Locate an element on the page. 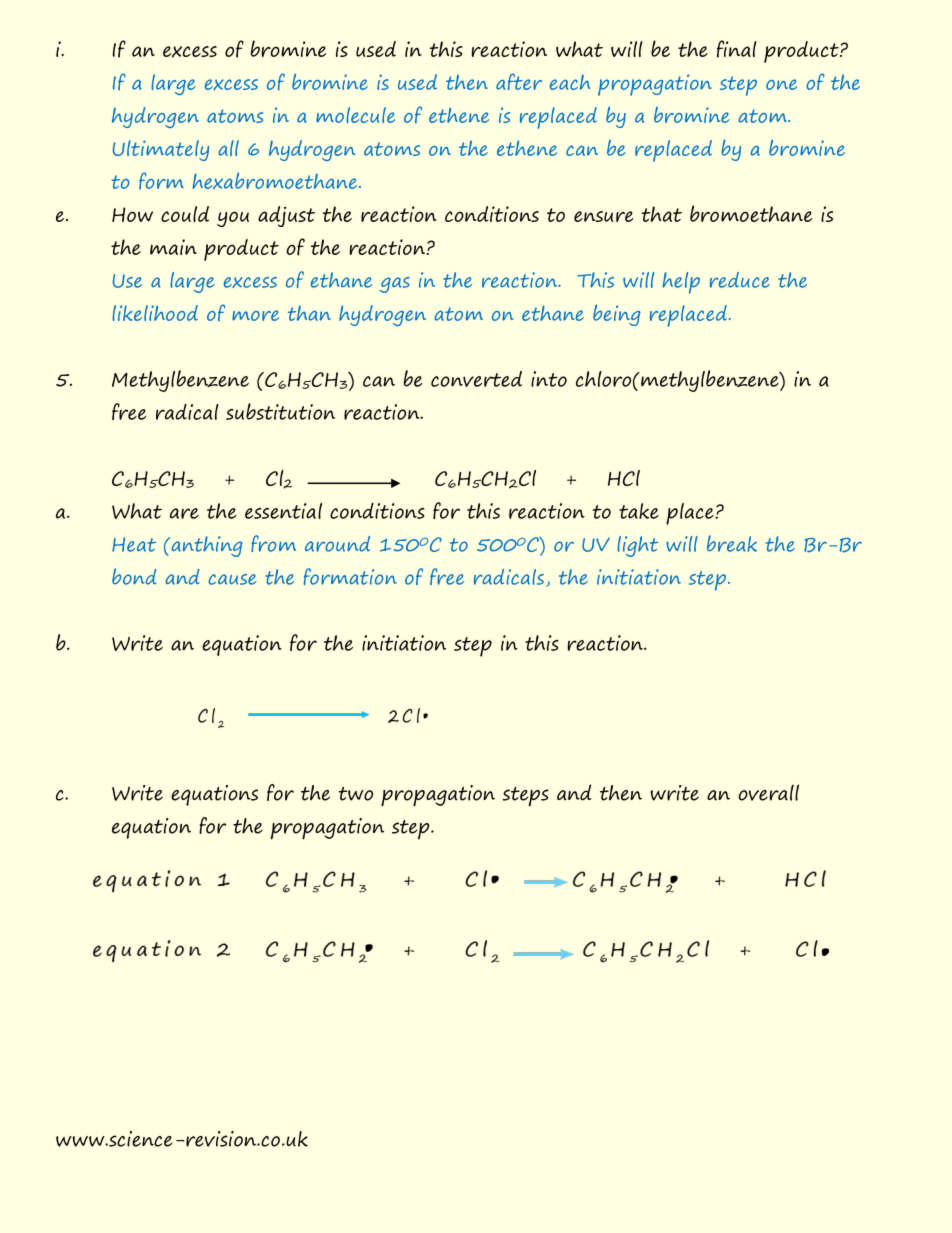  converted is located at coordinates (476, 379).
